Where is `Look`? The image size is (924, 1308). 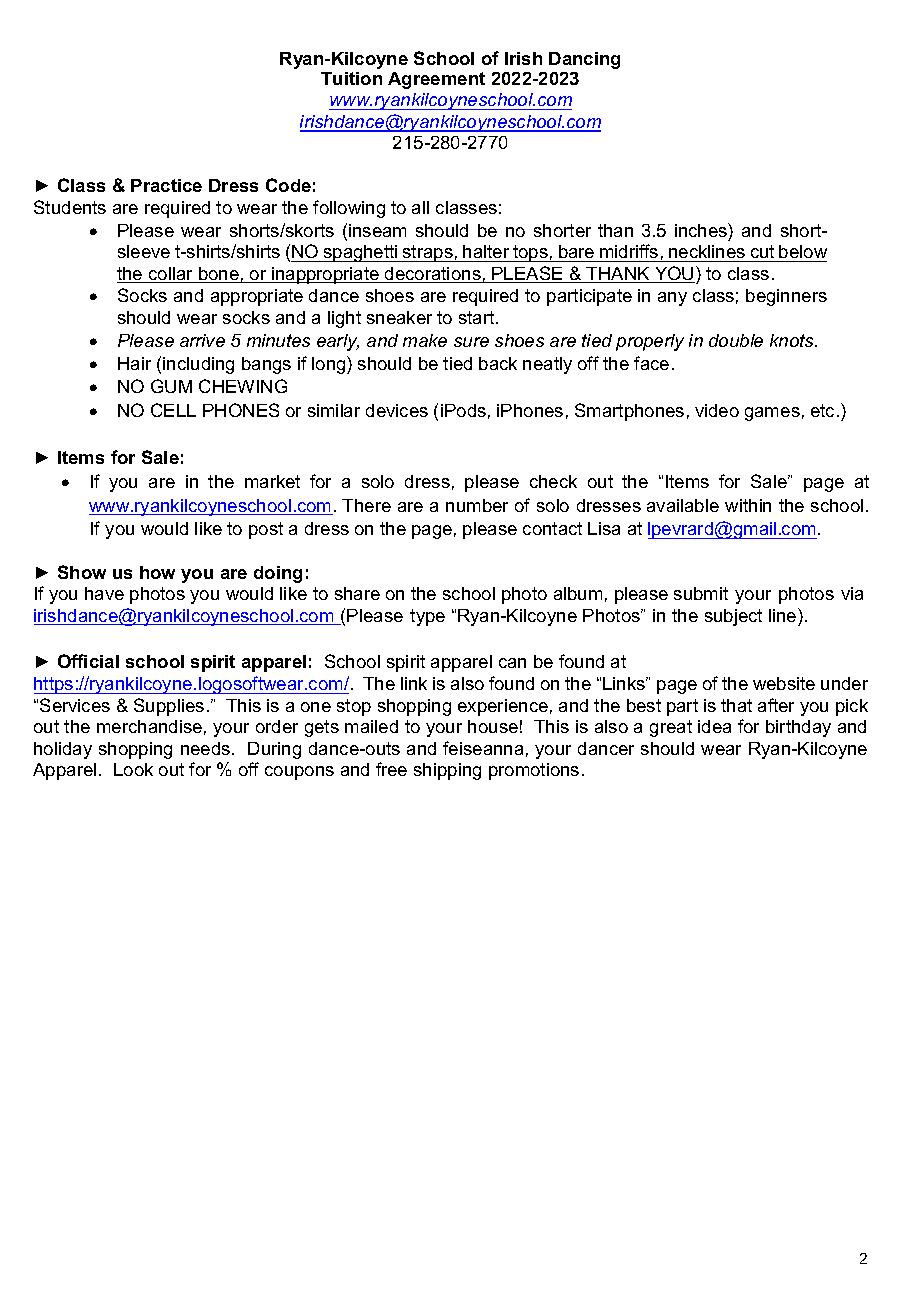
Look is located at coordinates (133, 769).
